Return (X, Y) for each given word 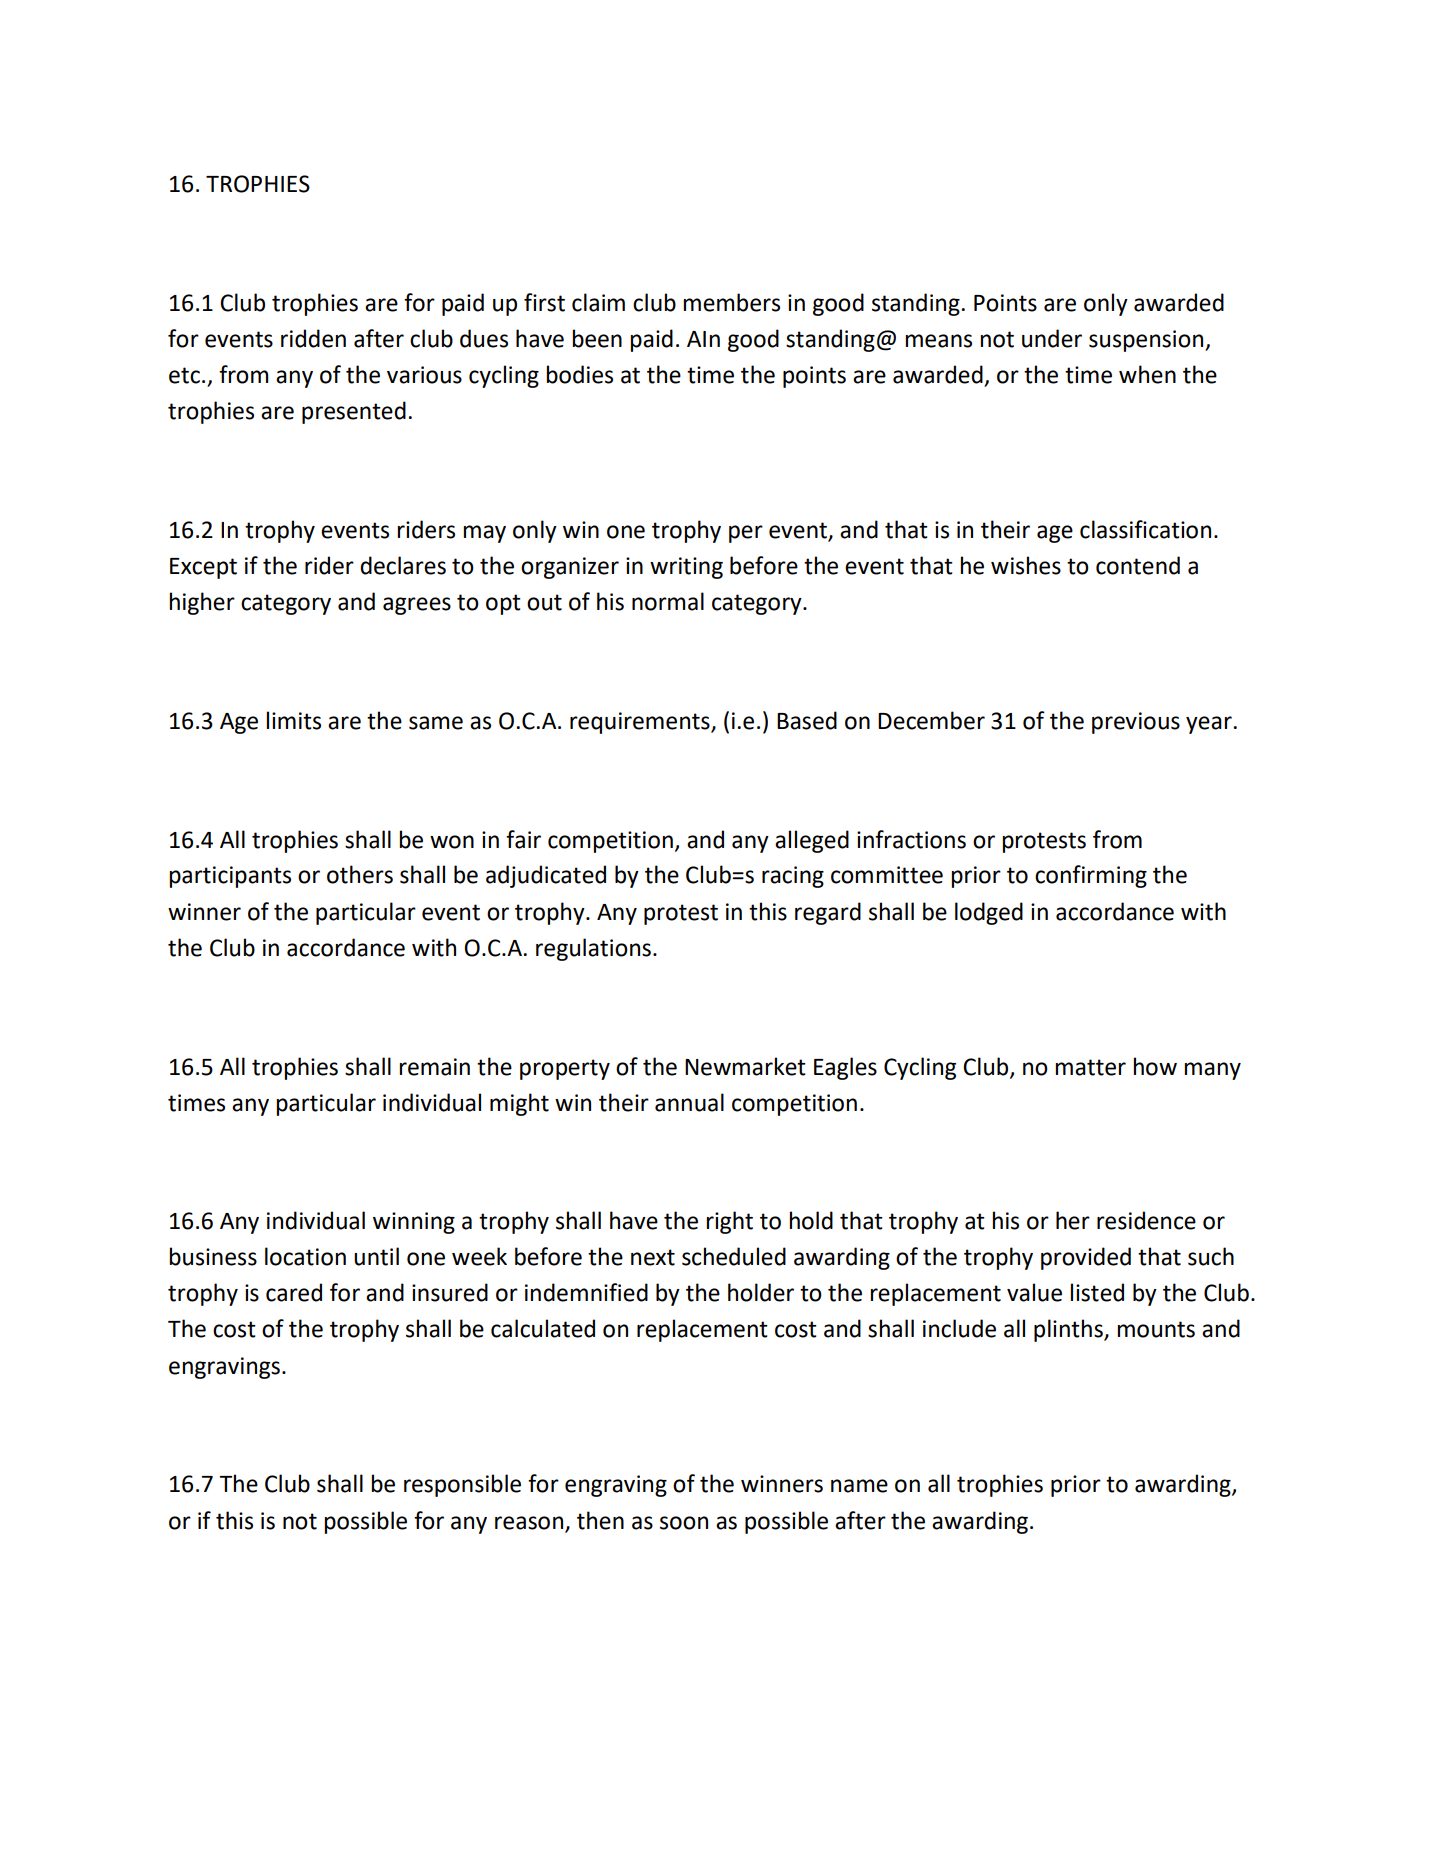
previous (1136, 723)
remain (434, 1067)
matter (1090, 1067)
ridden (313, 338)
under (1052, 338)
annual (689, 1102)
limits (293, 720)
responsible (462, 1485)
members (731, 302)
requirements (641, 723)
